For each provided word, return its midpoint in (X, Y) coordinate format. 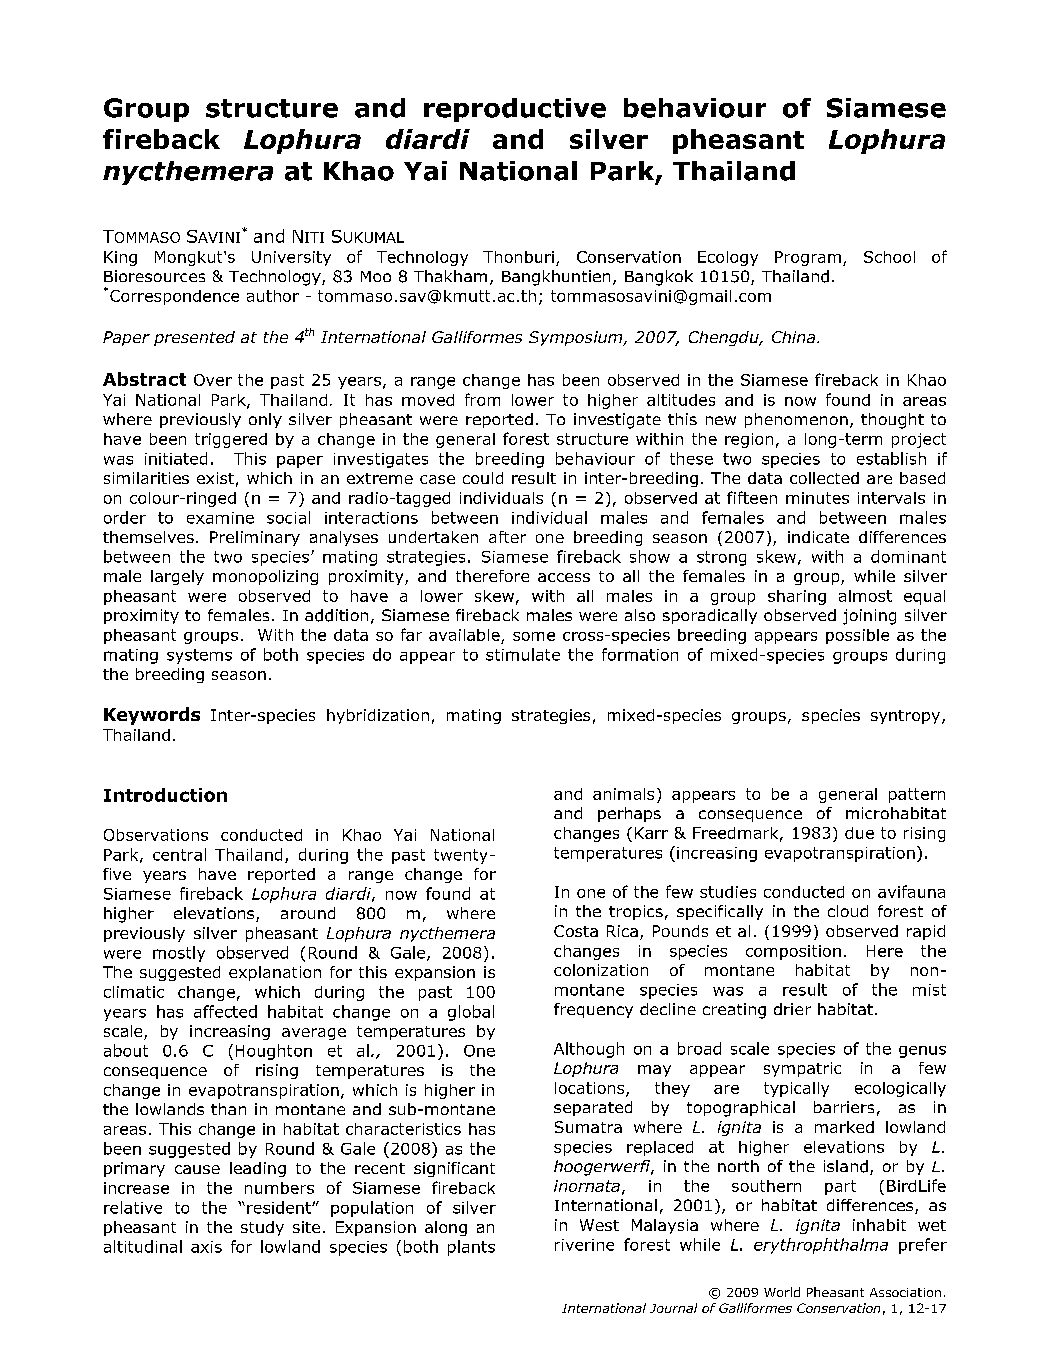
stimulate (523, 654)
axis (206, 1247)
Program (808, 258)
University (291, 258)
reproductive (515, 110)
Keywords (152, 716)
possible (857, 636)
